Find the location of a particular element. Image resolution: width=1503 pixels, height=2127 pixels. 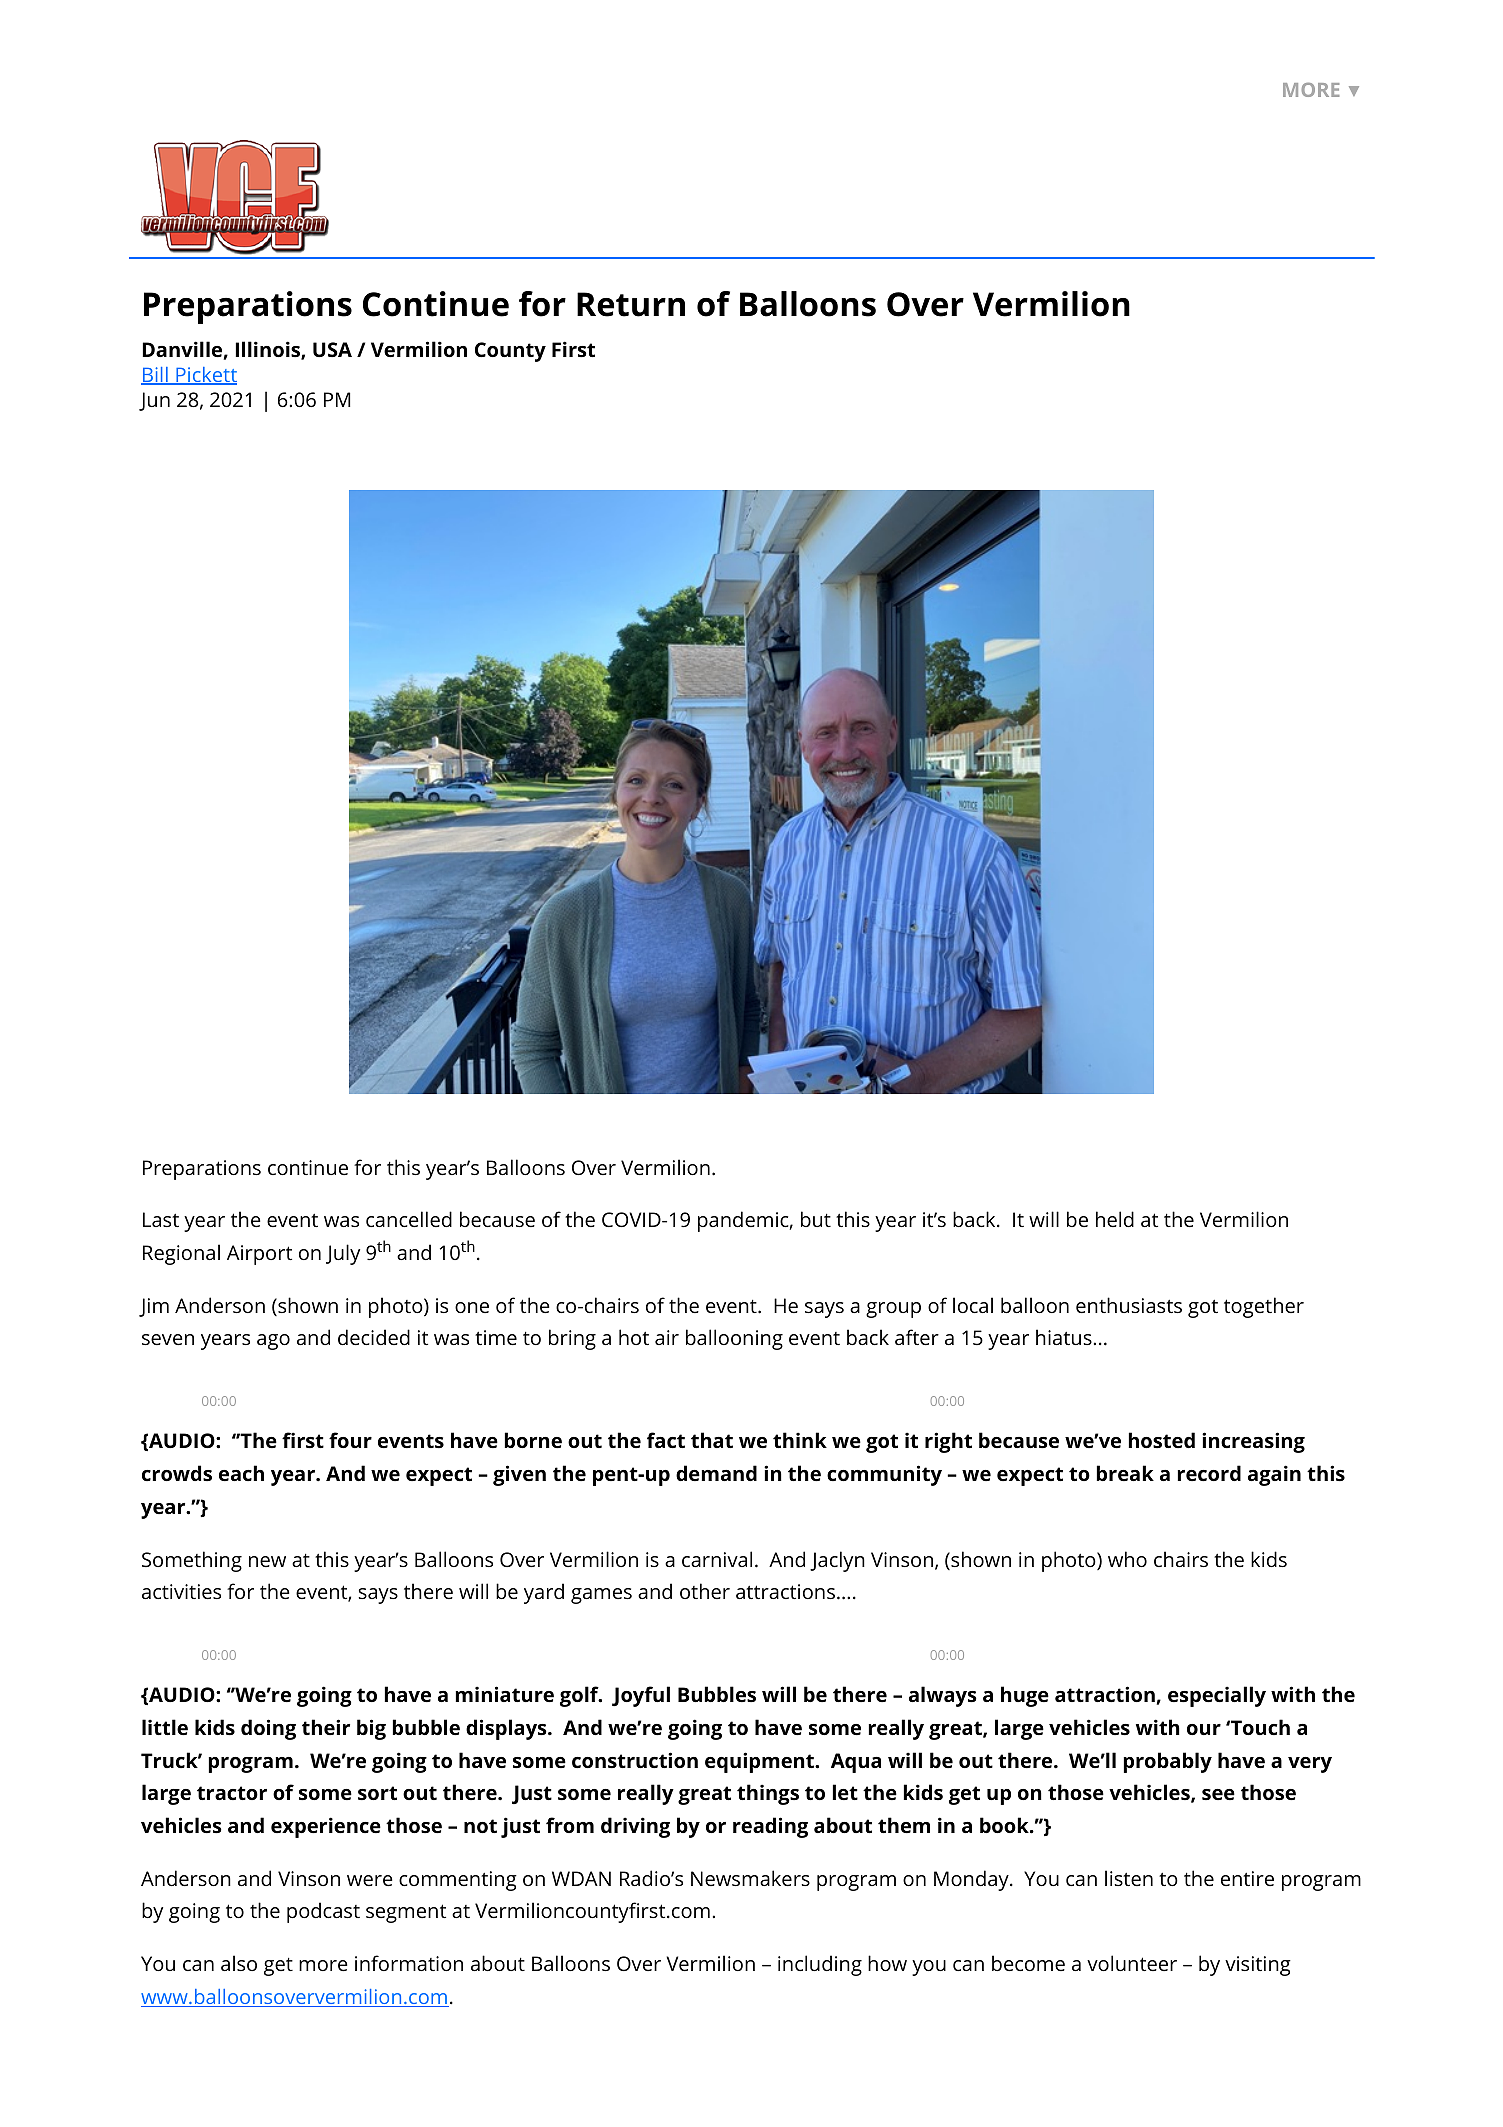

USA is located at coordinates (332, 349).
